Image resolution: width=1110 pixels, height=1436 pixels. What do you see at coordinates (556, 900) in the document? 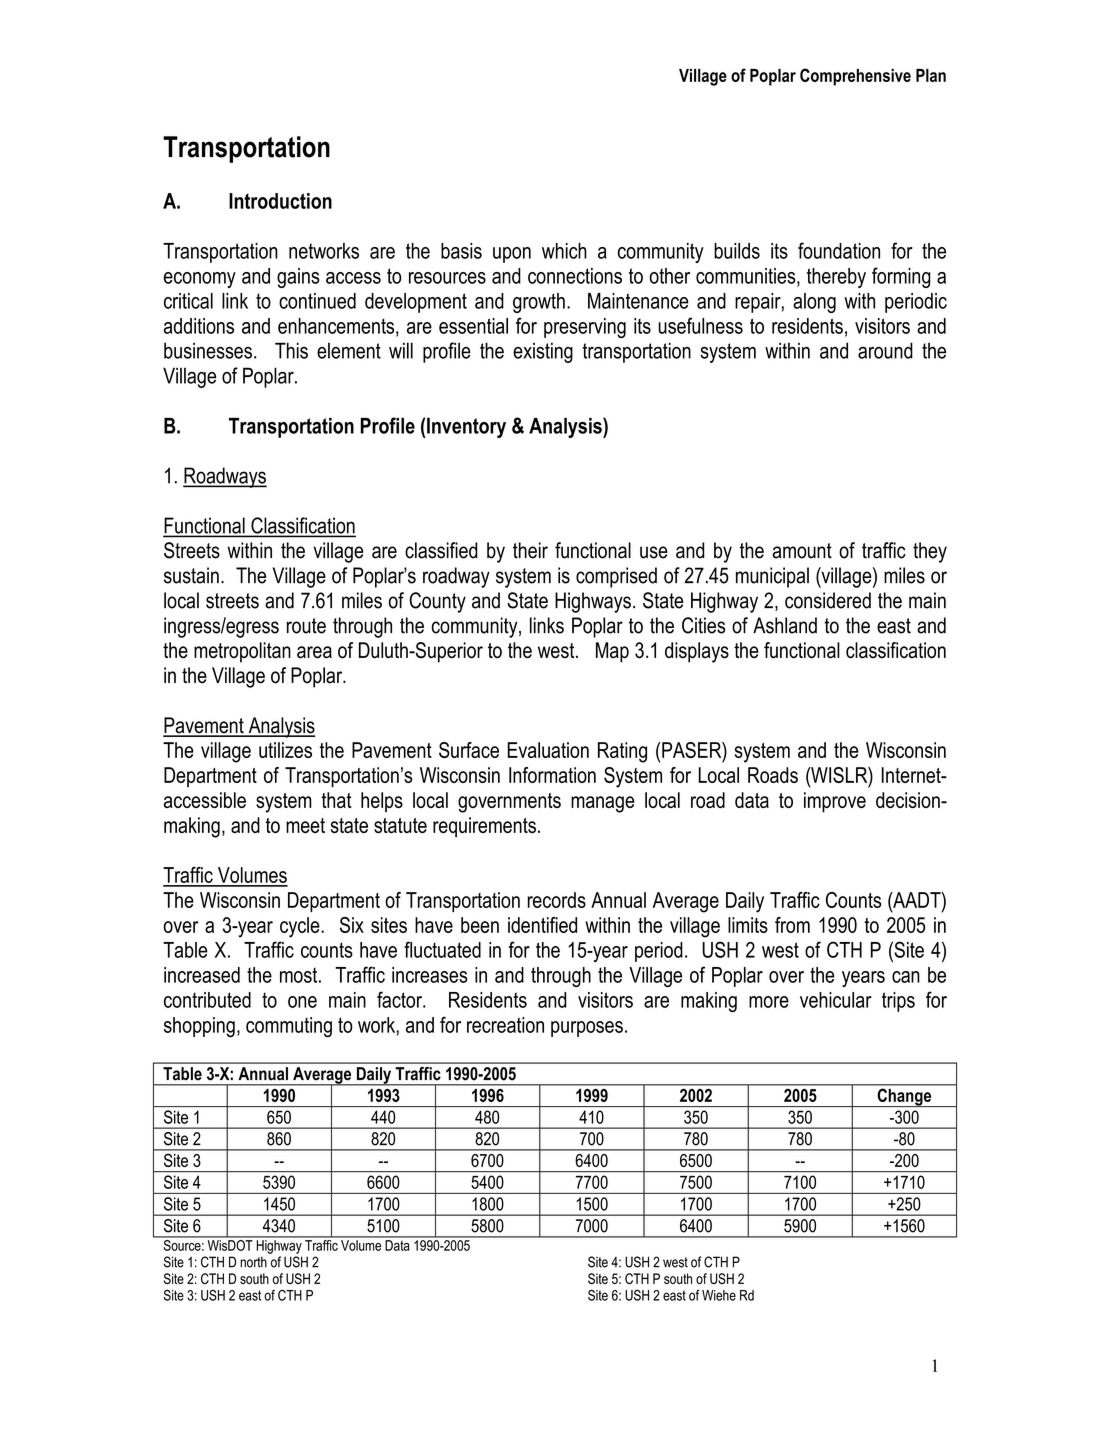
I see `records` at bounding box center [556, 900].
